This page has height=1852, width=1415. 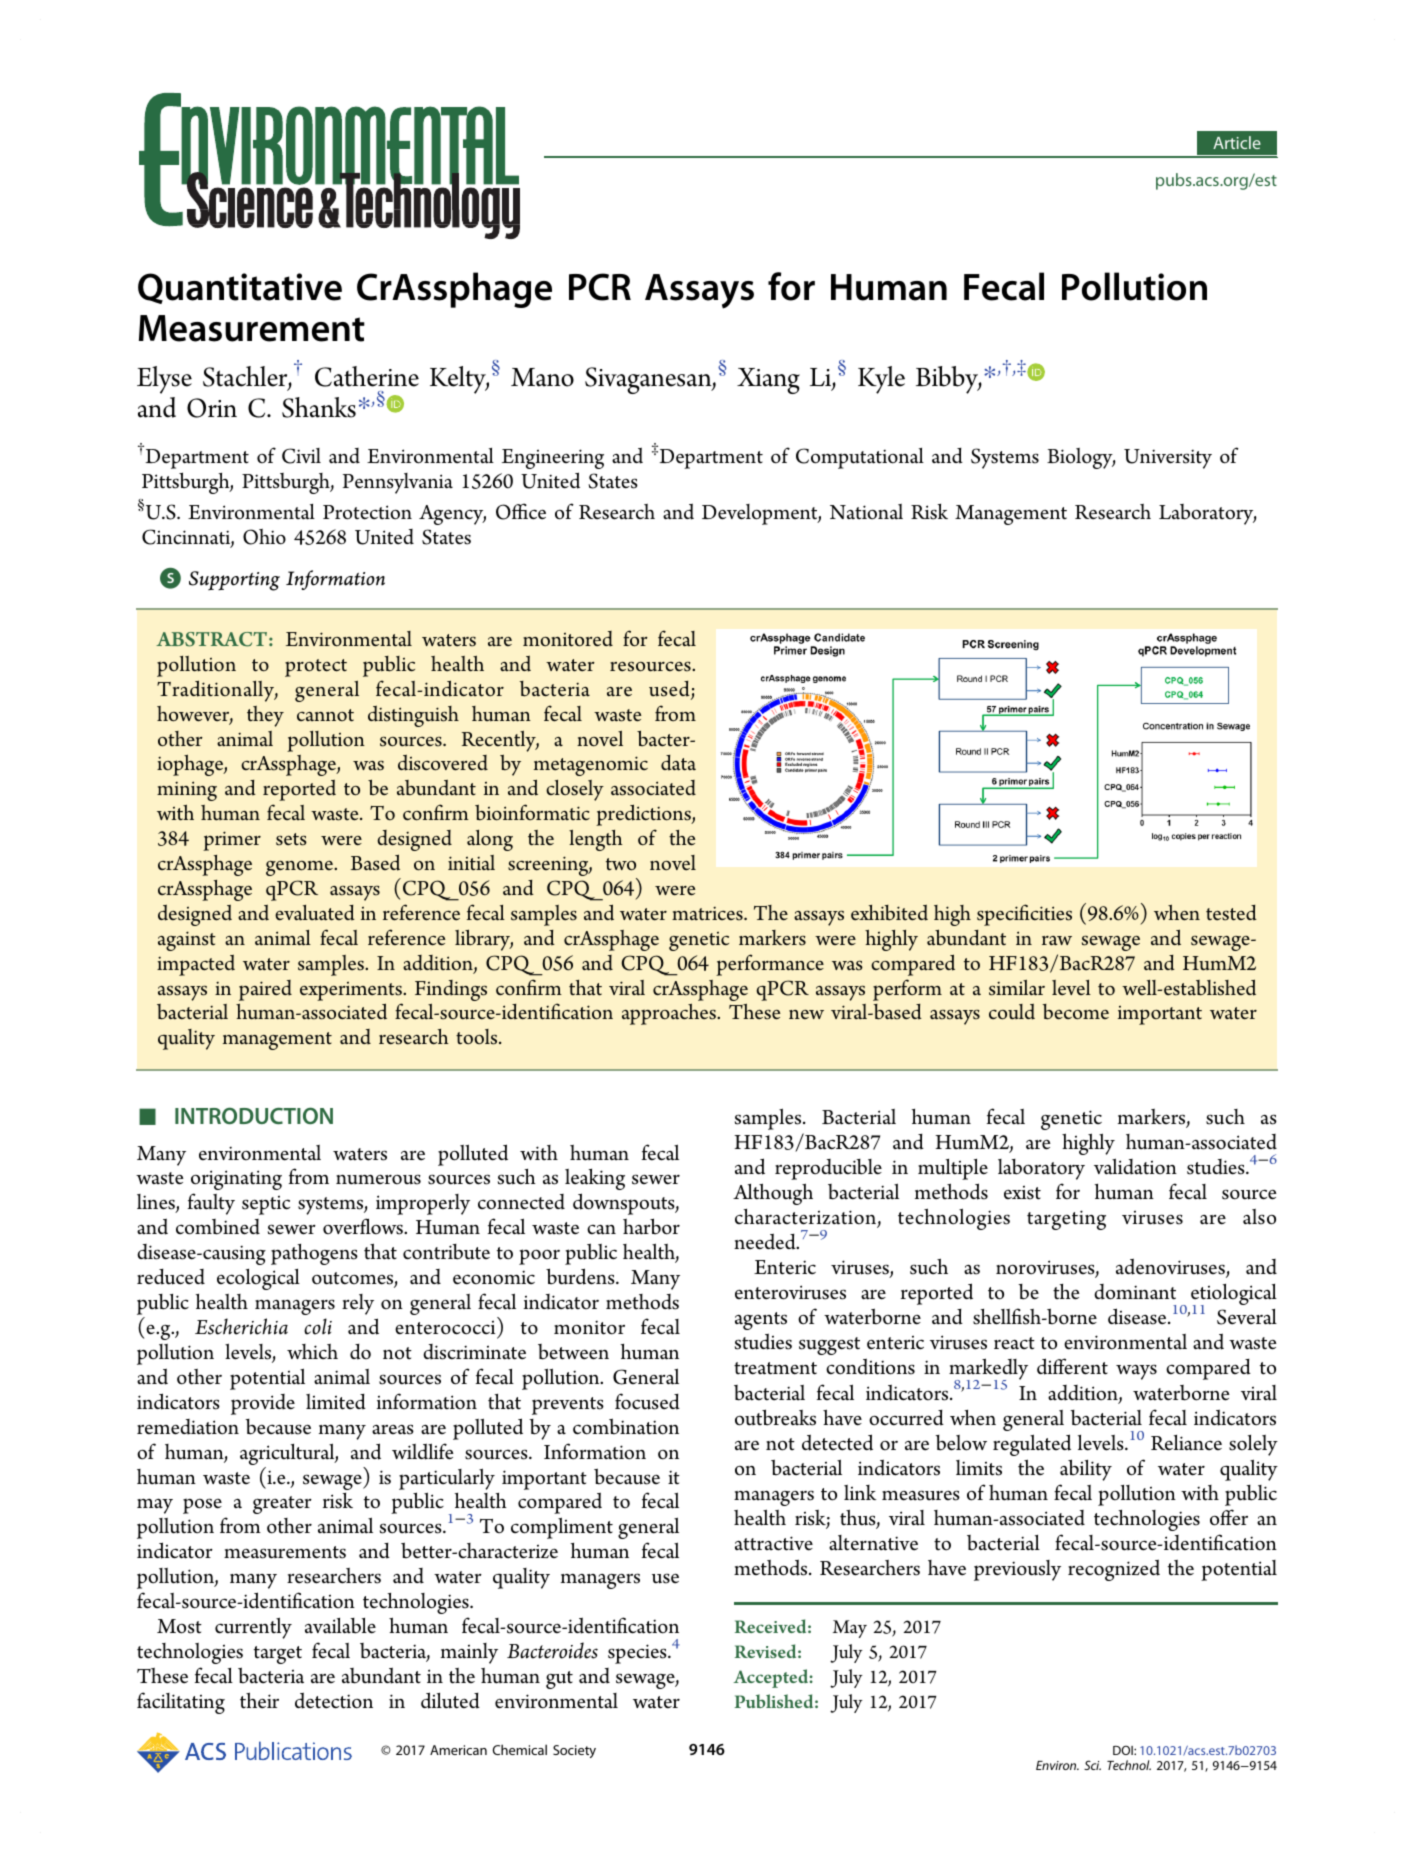 What do you see at coordinates (259, 1700) in the page?
I see `their` at bounding box center [259, 1700].
